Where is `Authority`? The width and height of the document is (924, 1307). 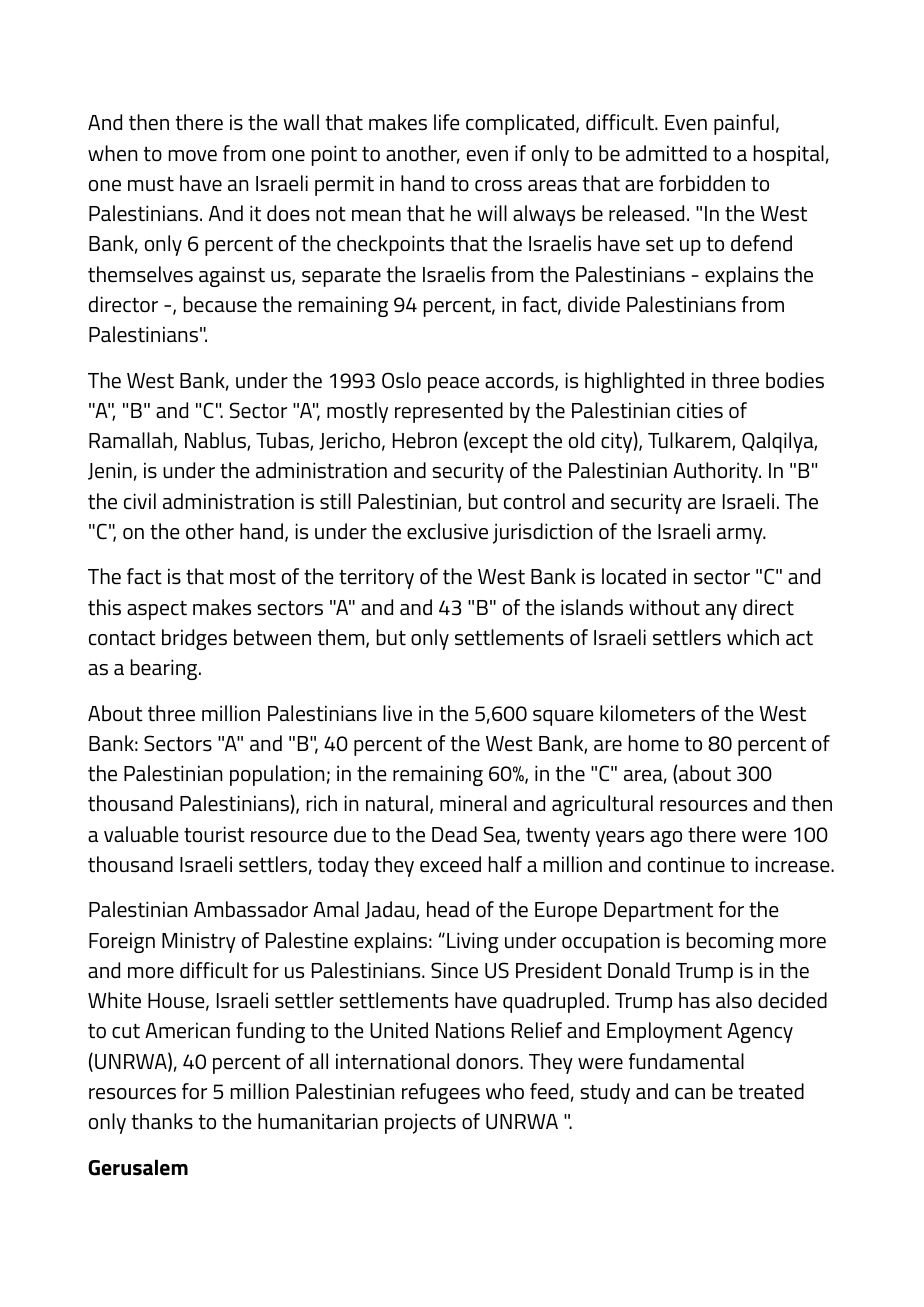 Authority is located at coordinates (717, 472).
